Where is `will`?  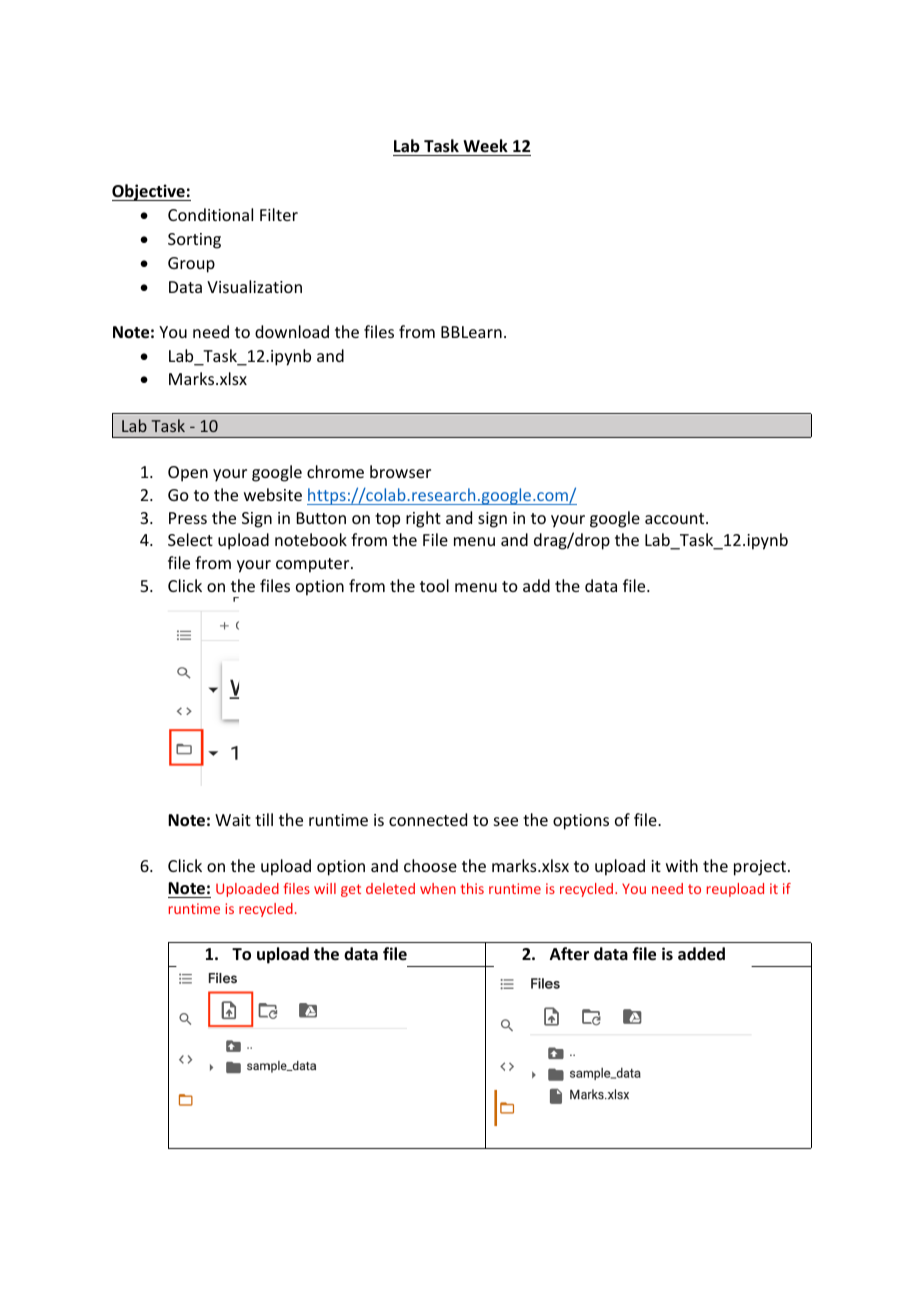 will is located at coordinates (325, 888).
